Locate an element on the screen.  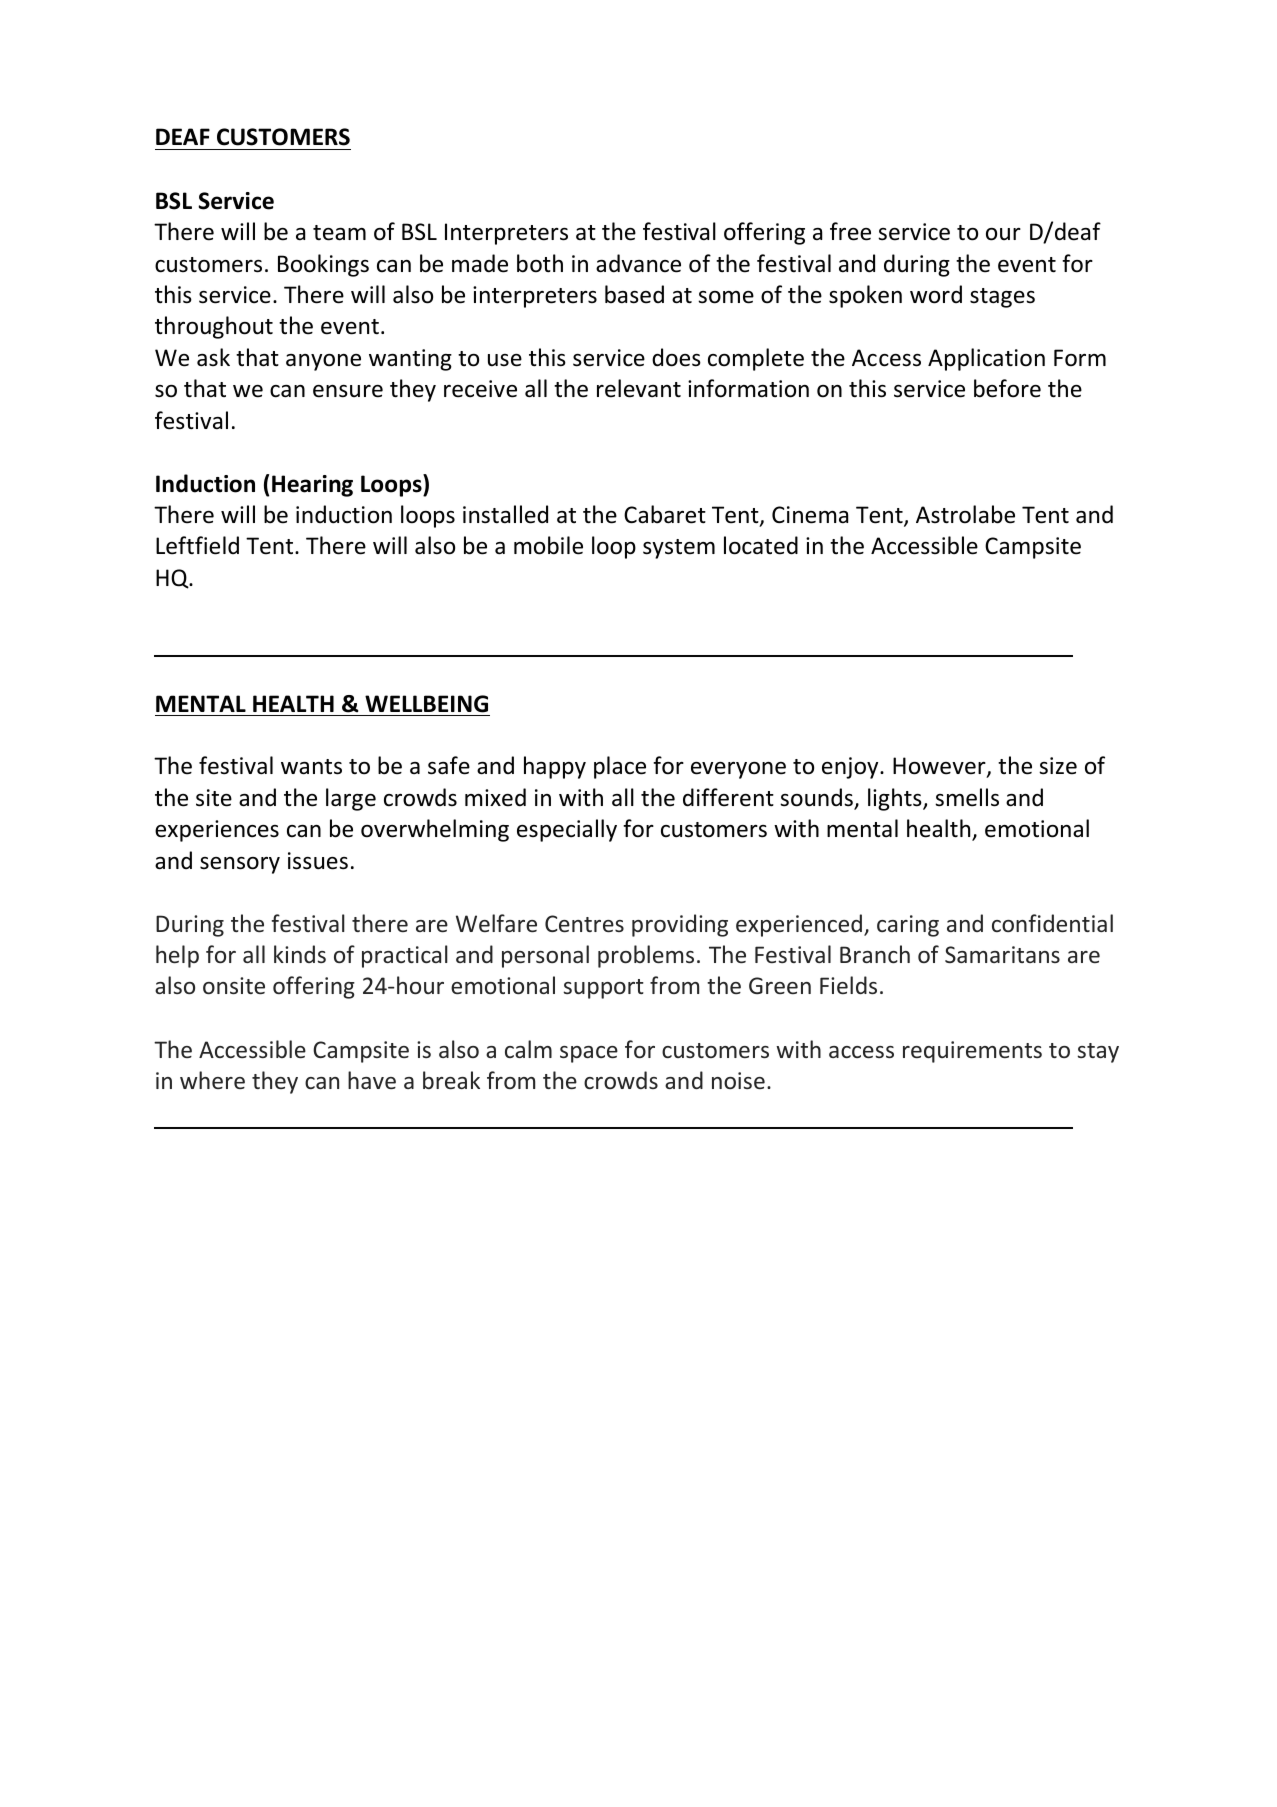
where is located at coordinates (212, 1080).
